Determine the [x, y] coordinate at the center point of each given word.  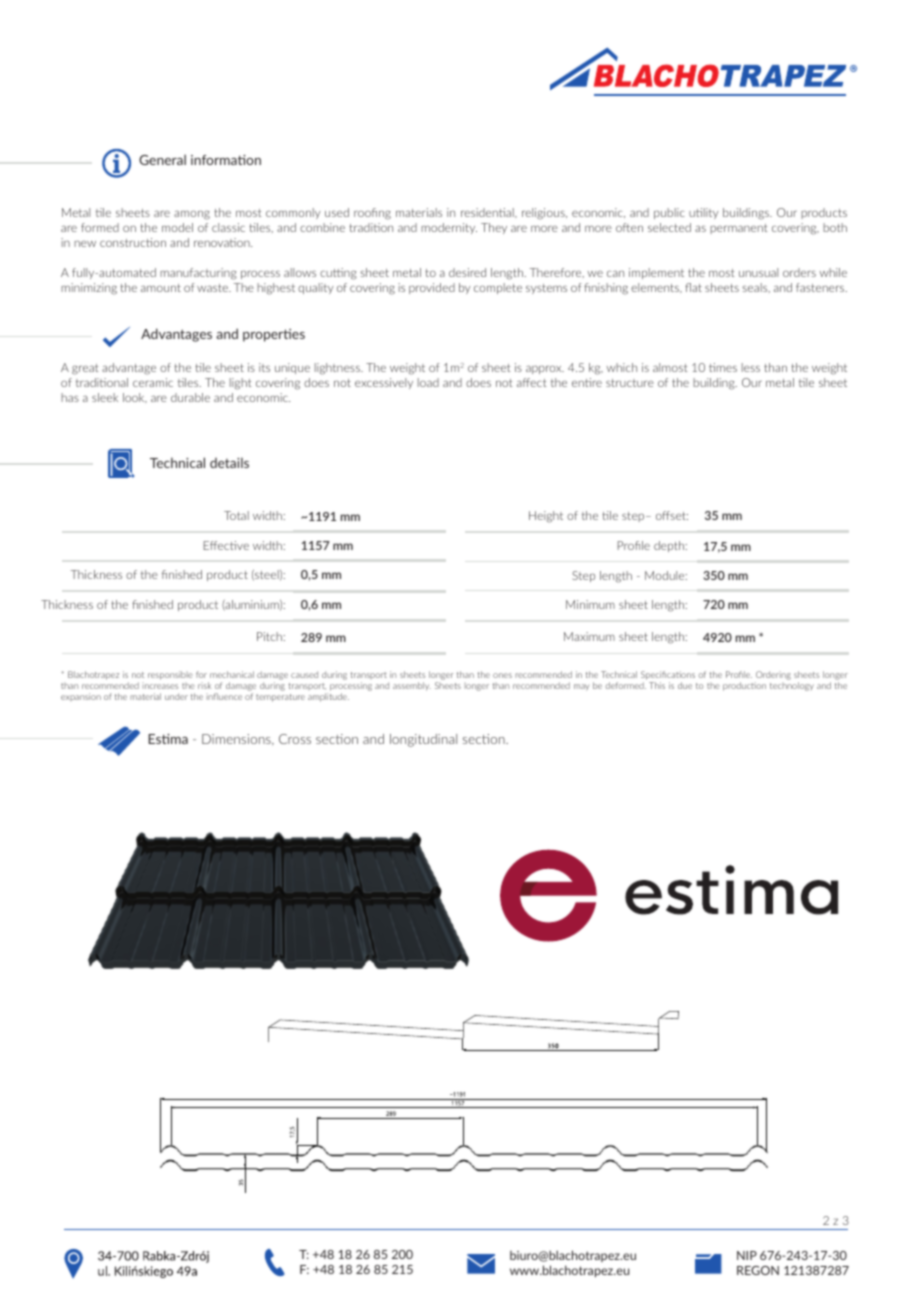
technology [792, 686]
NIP [747, 1255]
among [192, 215]
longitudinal [423, 740]
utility [703, 213]
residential [488, 212]
